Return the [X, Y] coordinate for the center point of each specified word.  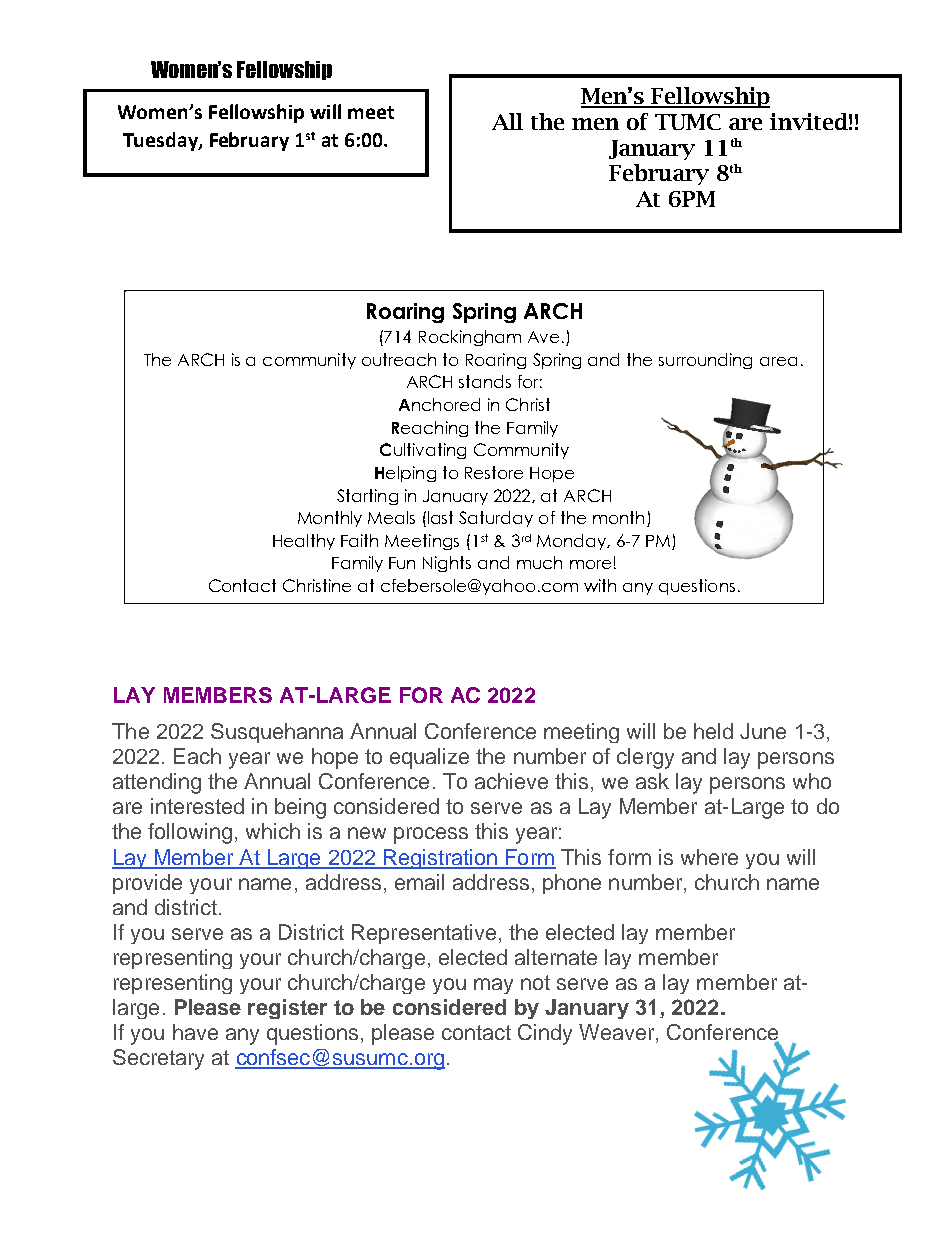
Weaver [618, 1033]
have [195, 1032]
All [507, 121]
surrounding [705, 361]
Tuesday [161, 141]
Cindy [545, 1034]
